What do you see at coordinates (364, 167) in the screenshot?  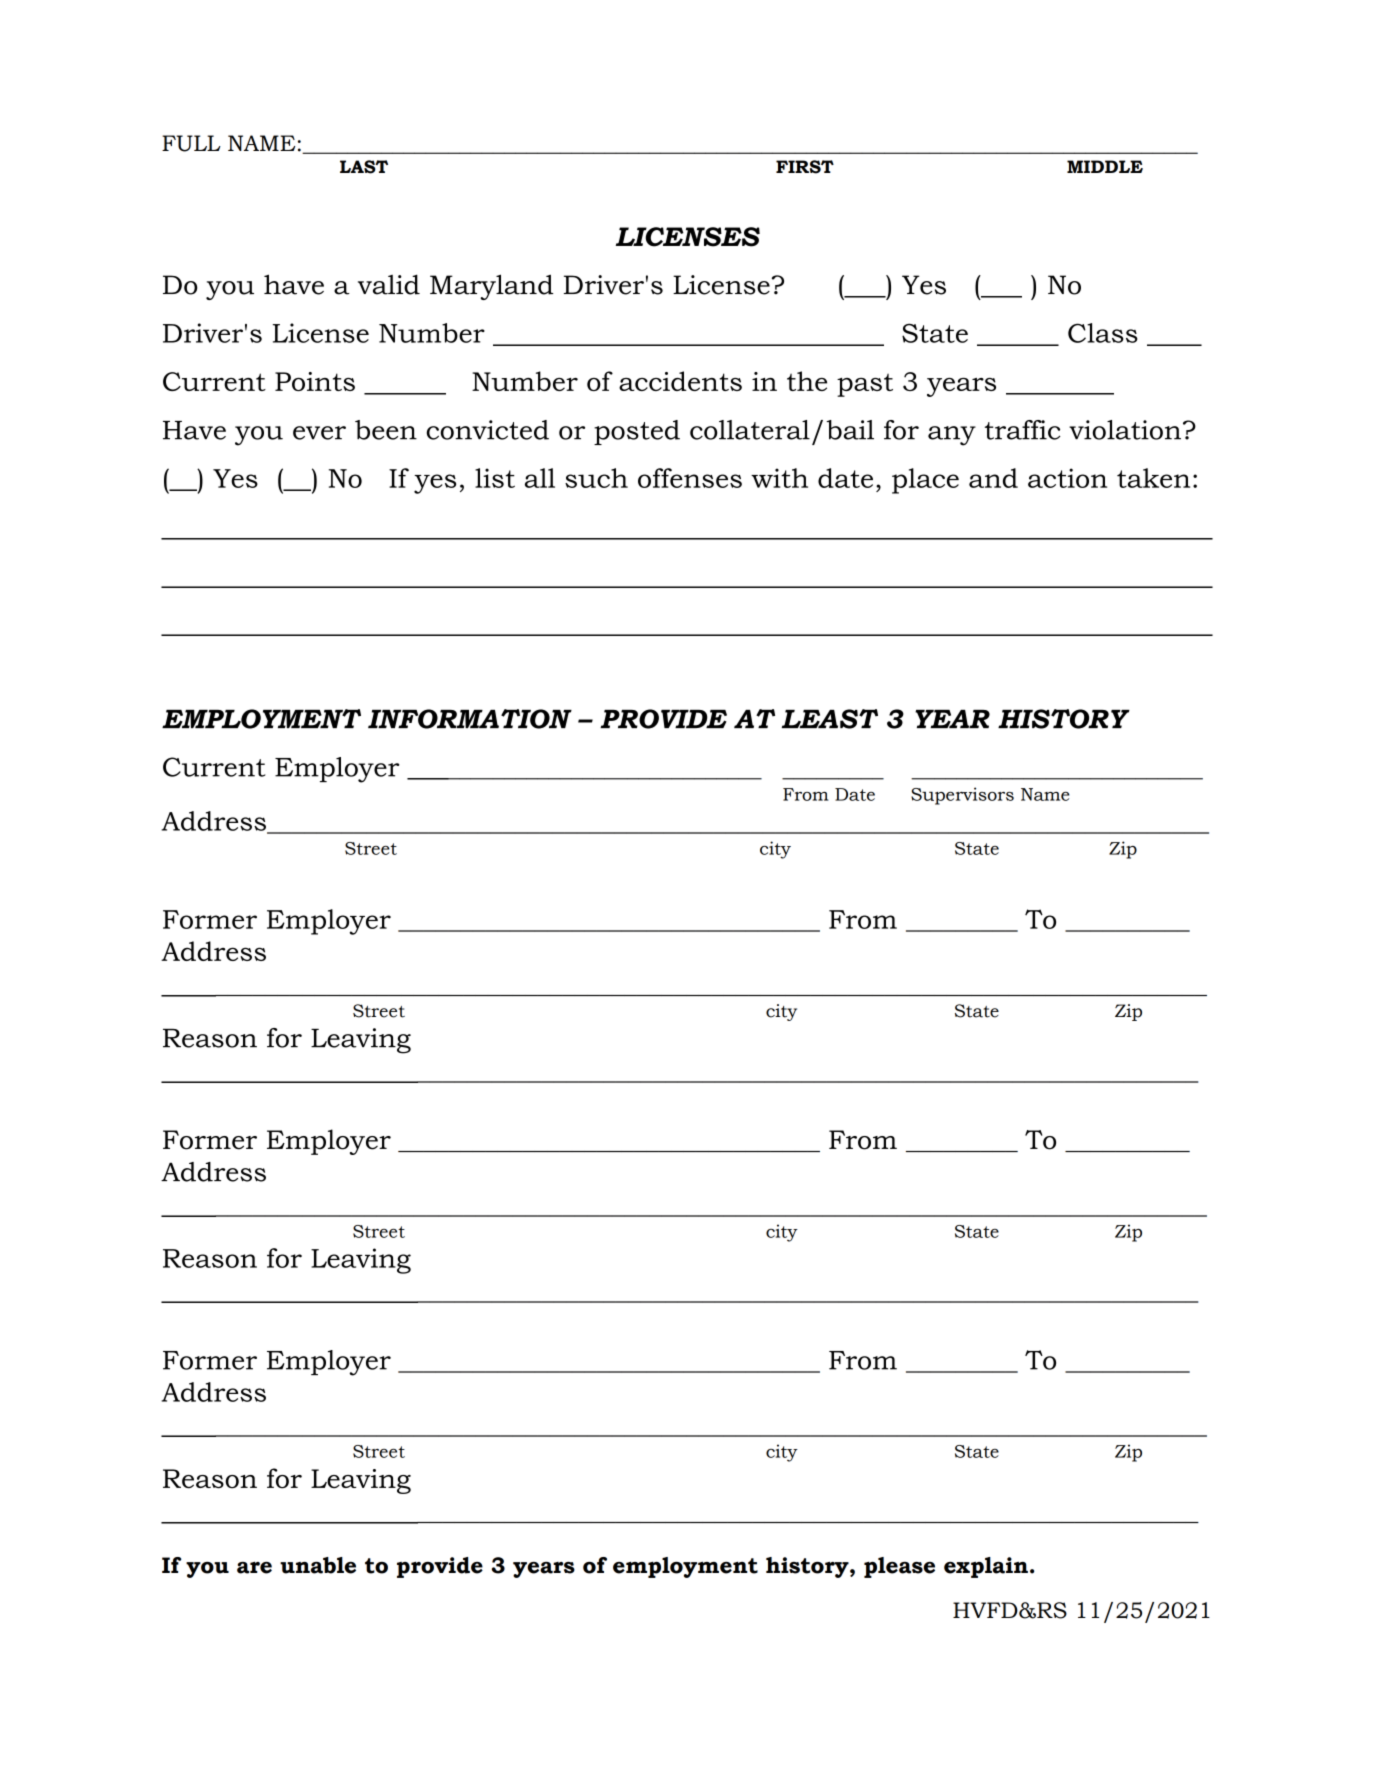 I see `LAST` at bounding box center [364, 167].
